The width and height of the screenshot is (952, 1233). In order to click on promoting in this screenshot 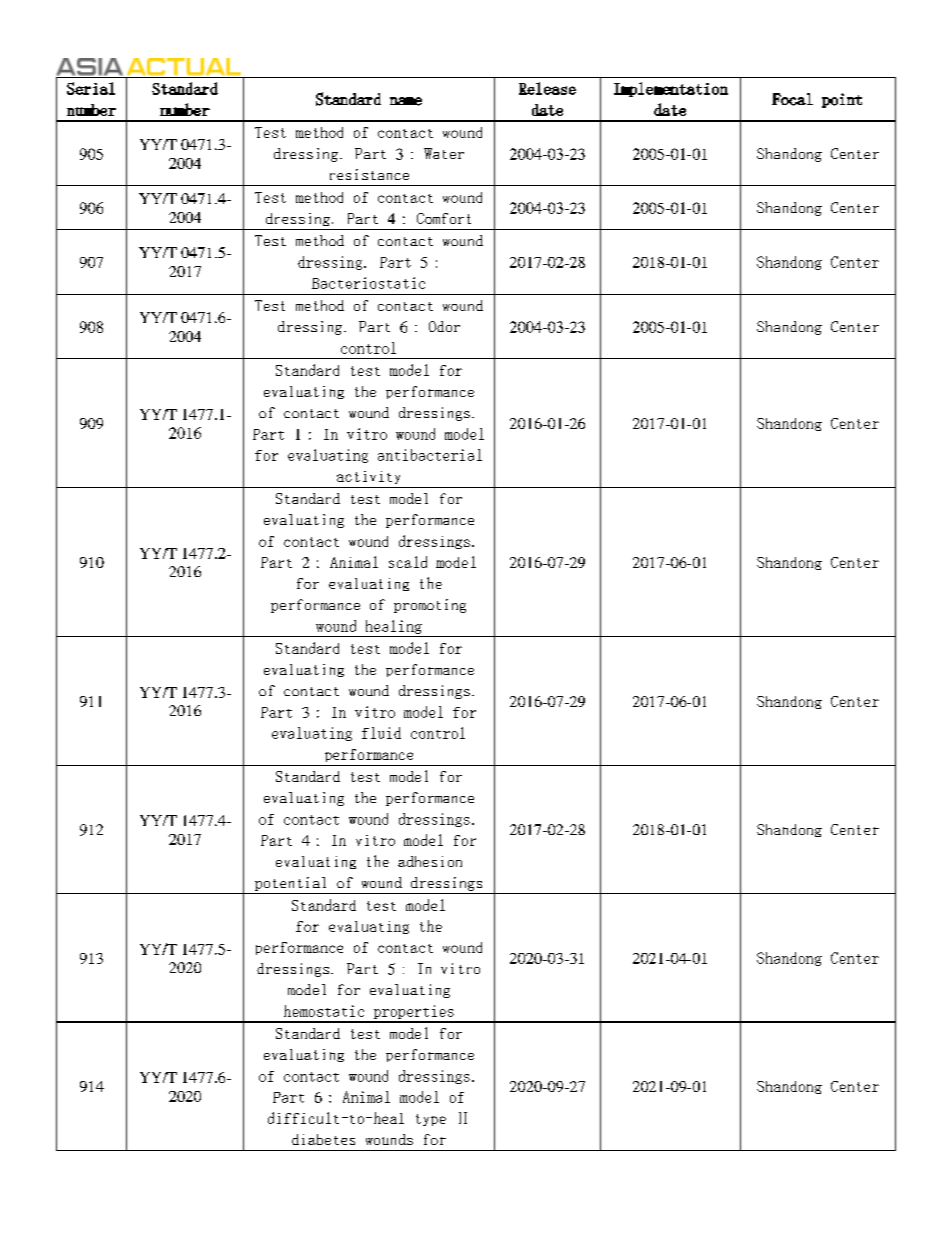, I will do `click(430, 606)`.
